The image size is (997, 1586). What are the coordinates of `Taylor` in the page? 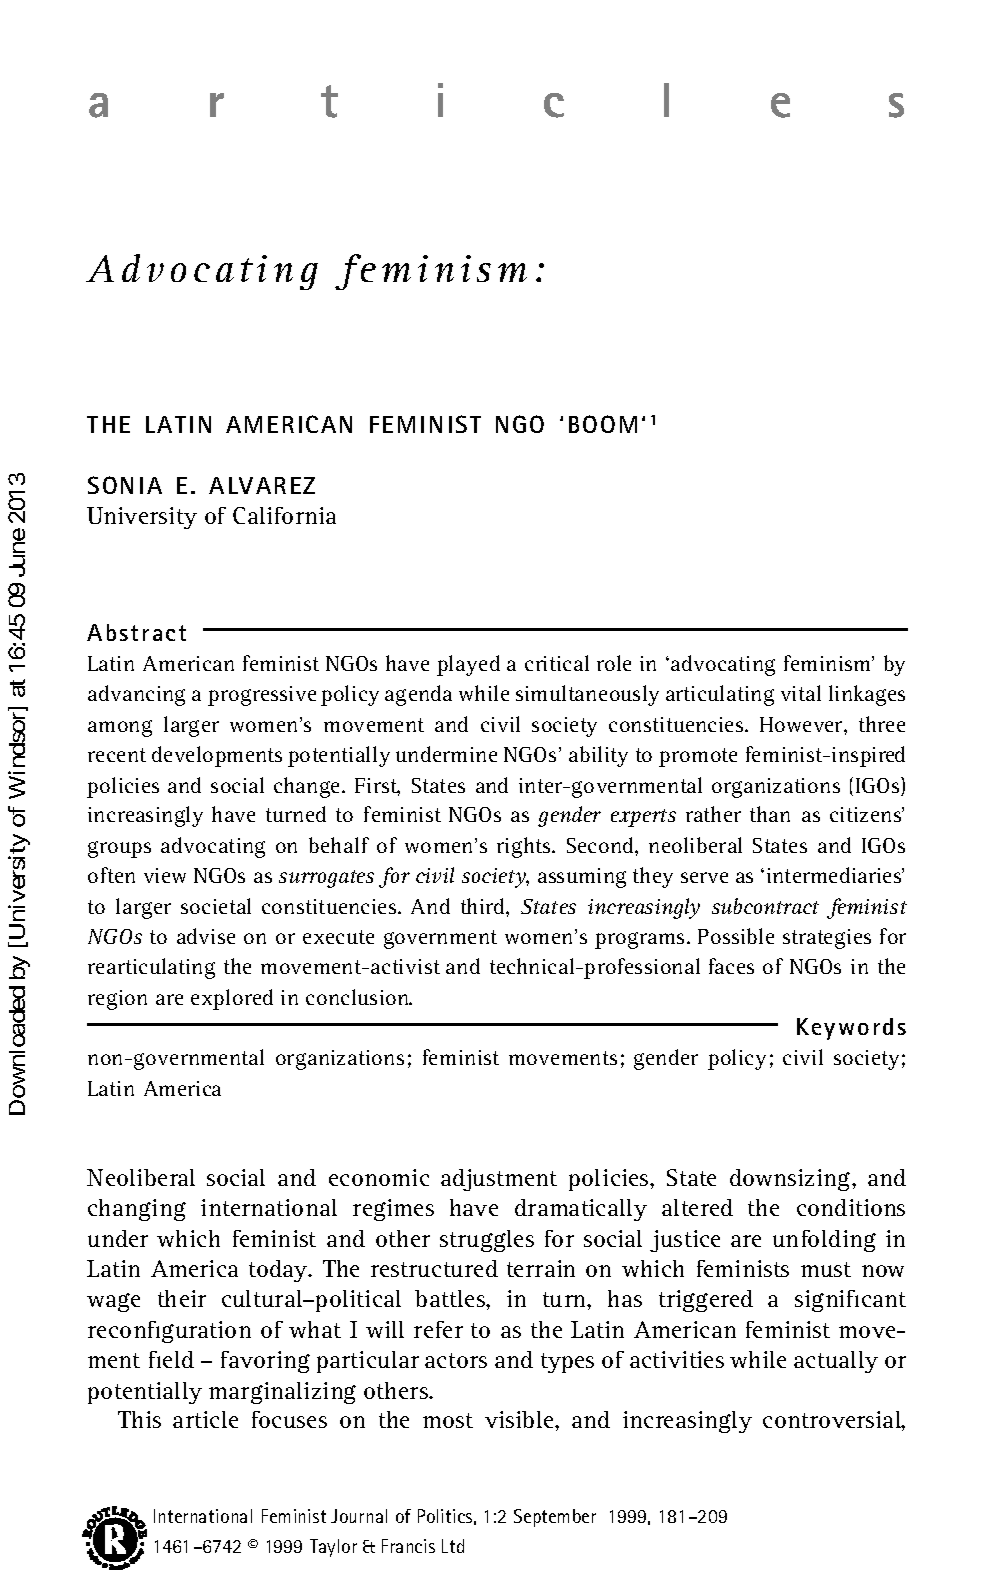 It's located at (333, 1548).
